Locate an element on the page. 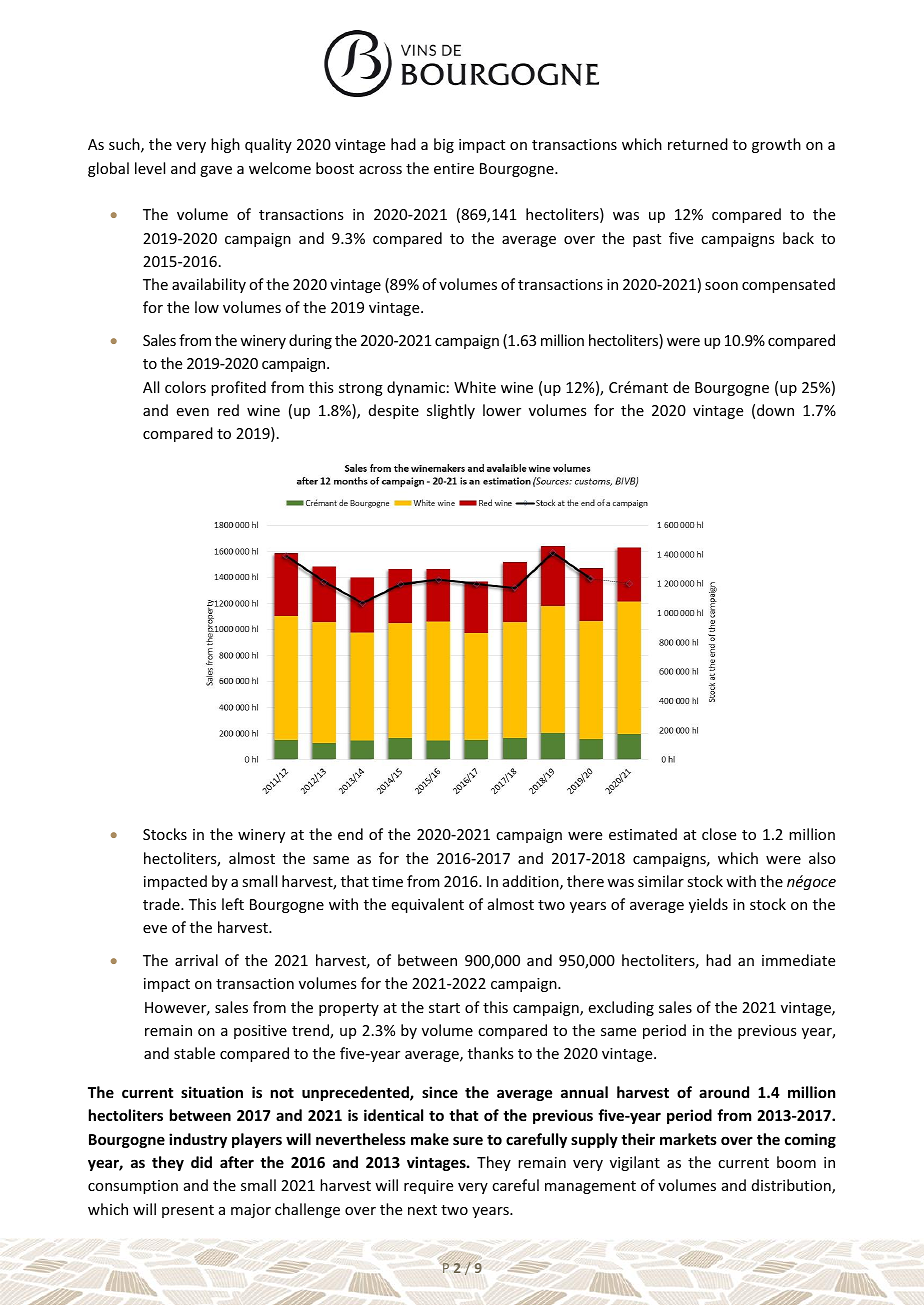 Image resolution: width=924 pixels, height=1308 pixels. slightly is located at coordinates (451, 411).
